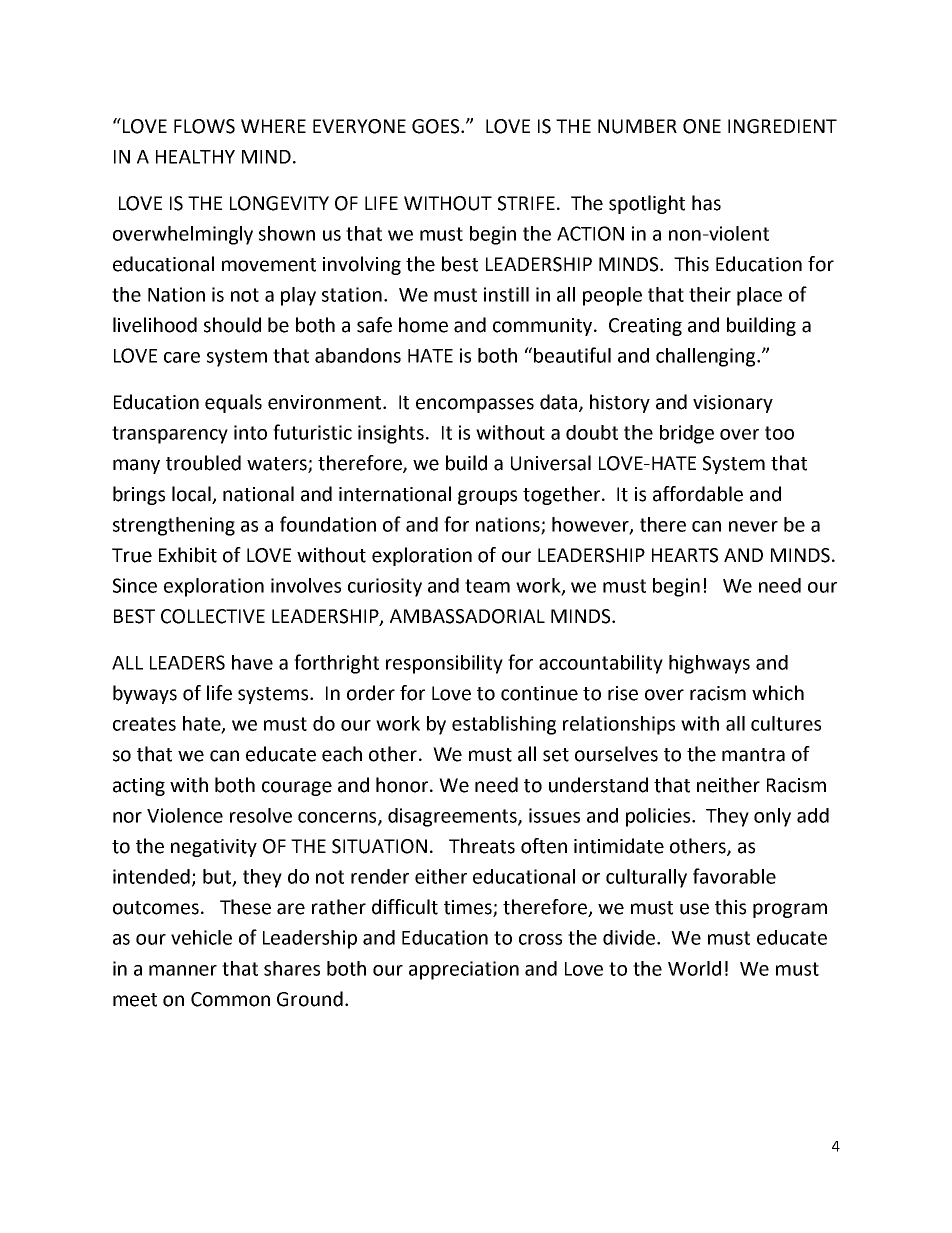  Describe the element at coordinates (183, 970) in the image. I see `manner` at that location.
